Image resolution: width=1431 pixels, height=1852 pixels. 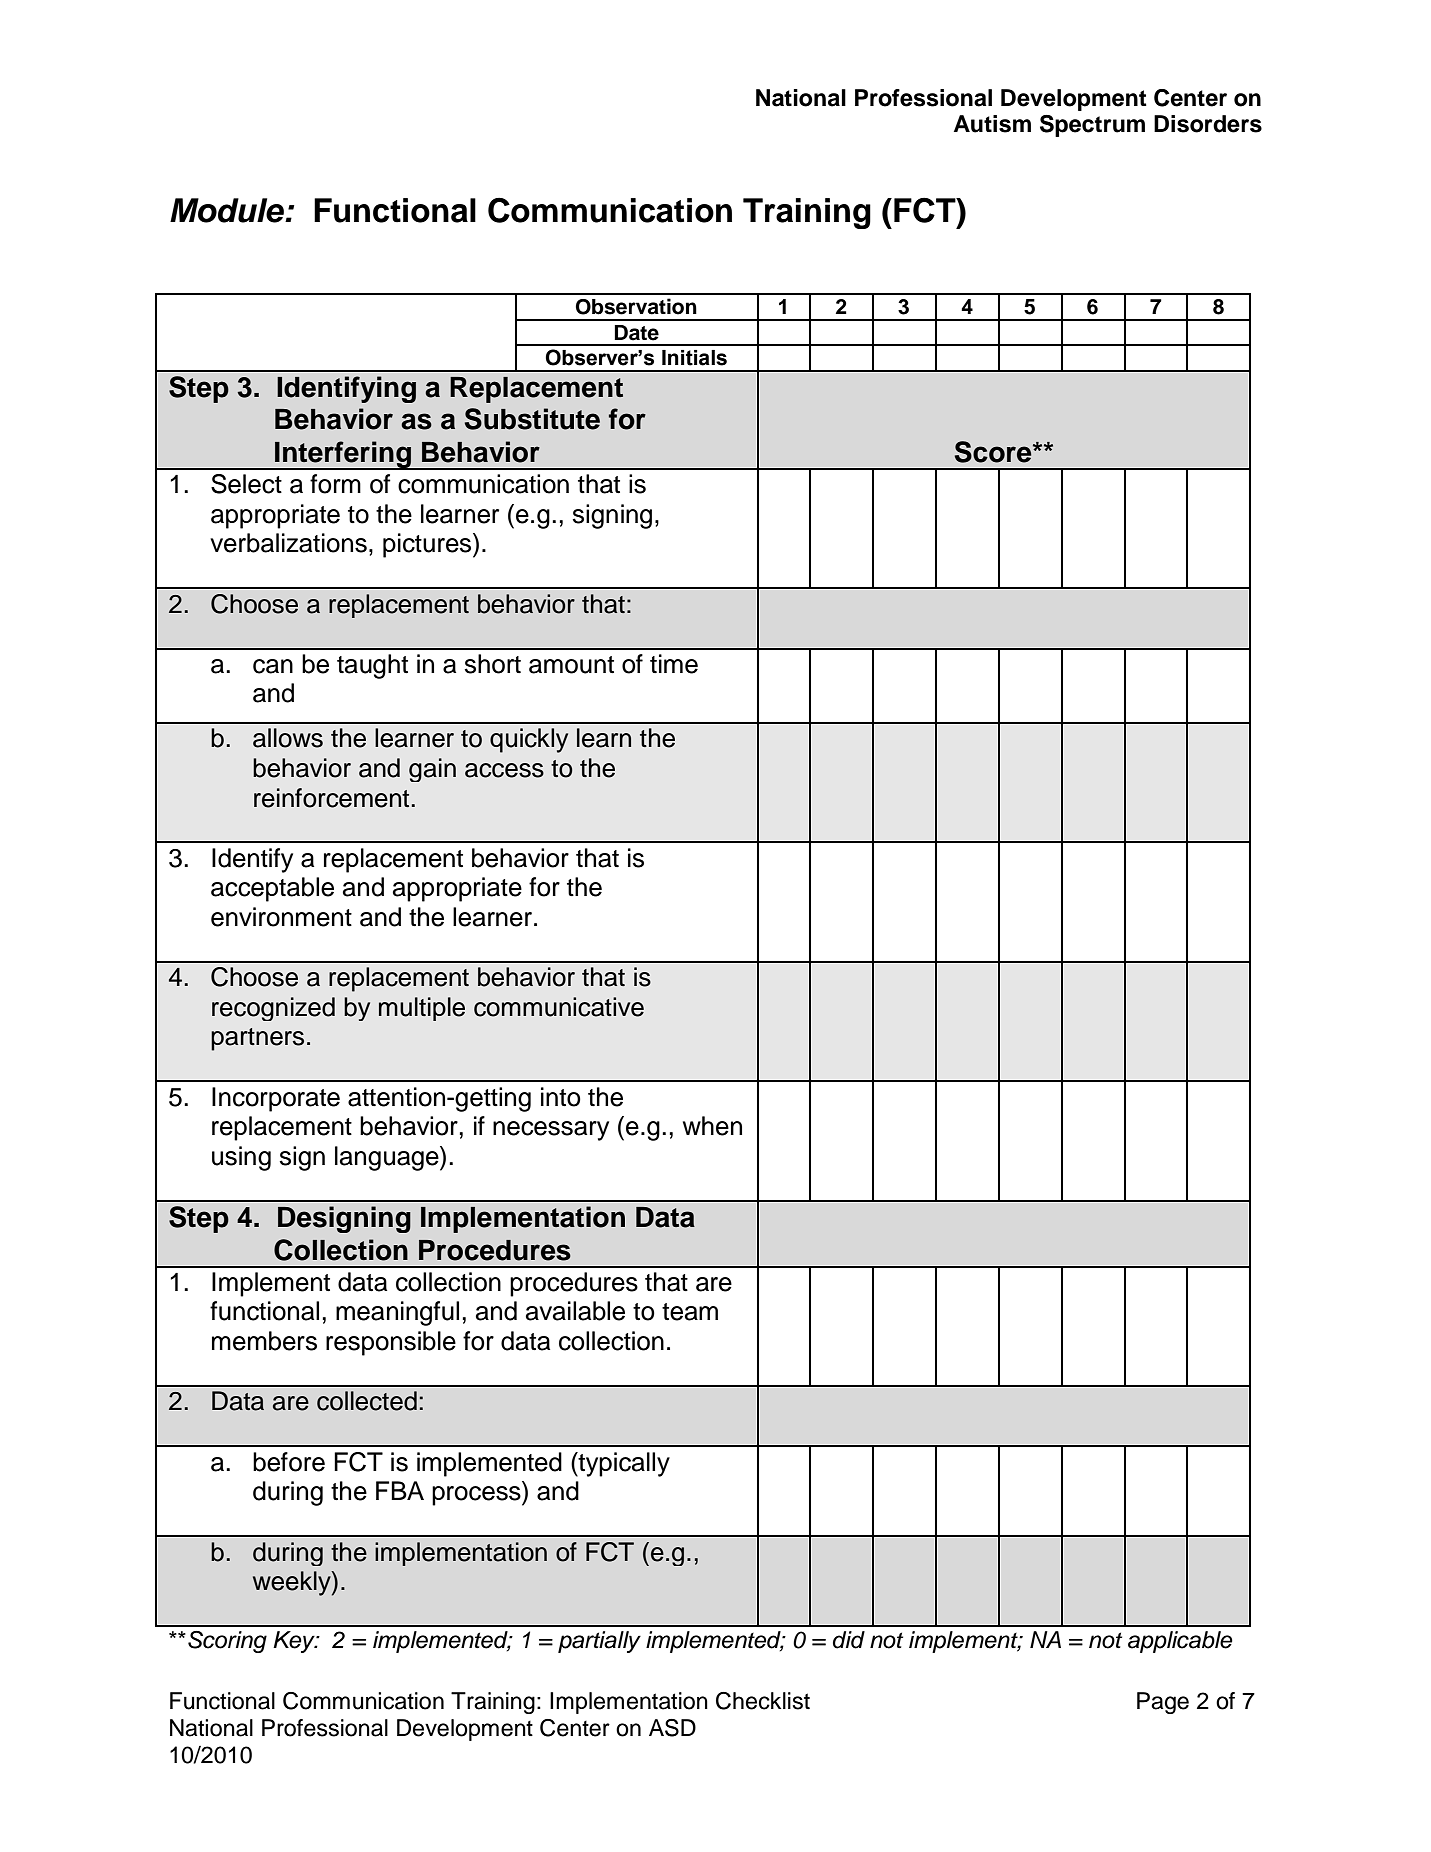 What do you see at coordinates (559, 1007) in the screenshot?
I see `communicative` at bounding box center [559, 1007].
